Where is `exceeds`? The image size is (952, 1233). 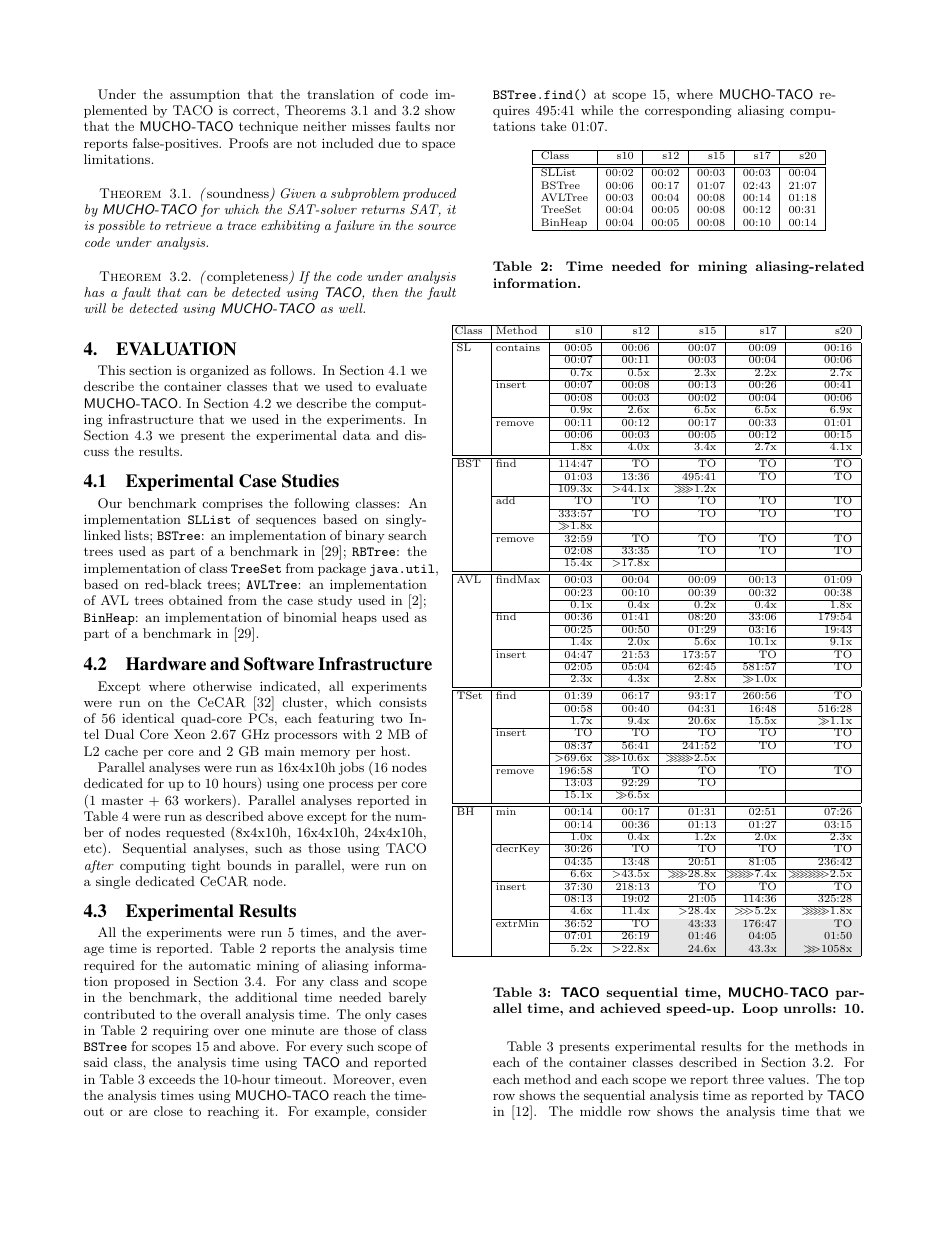
exceeds is located at coordinates (172, 1079).
